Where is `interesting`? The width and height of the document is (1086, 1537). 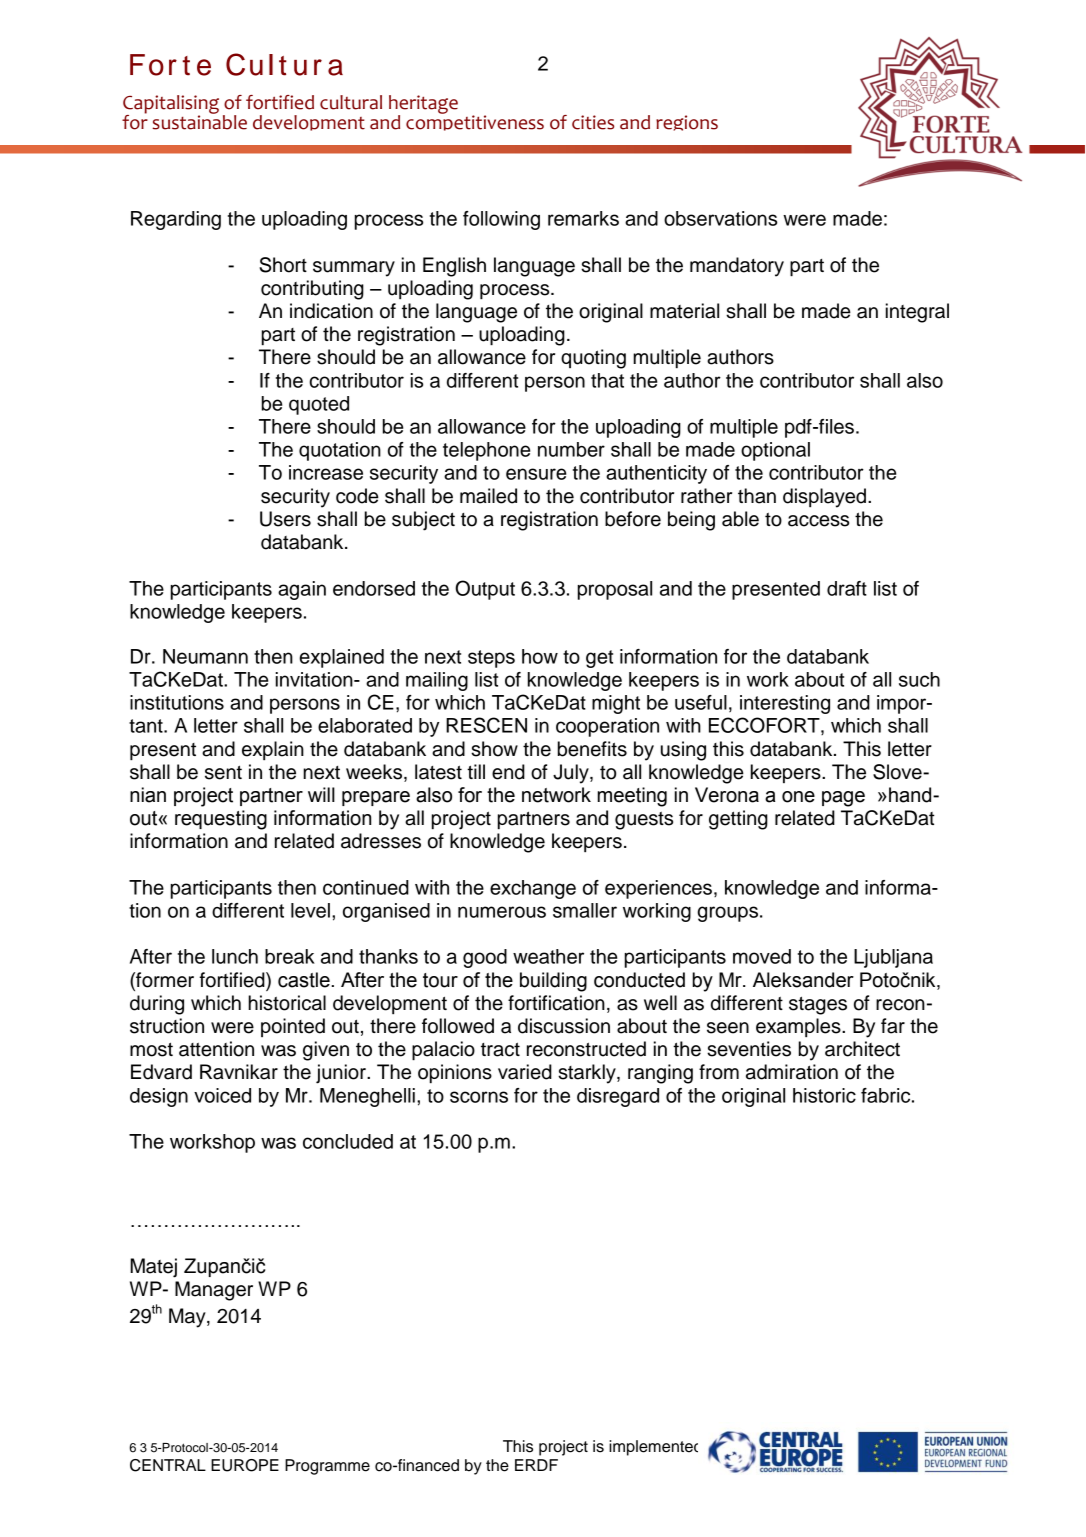 interesting is located at coordinates (785, 704).
